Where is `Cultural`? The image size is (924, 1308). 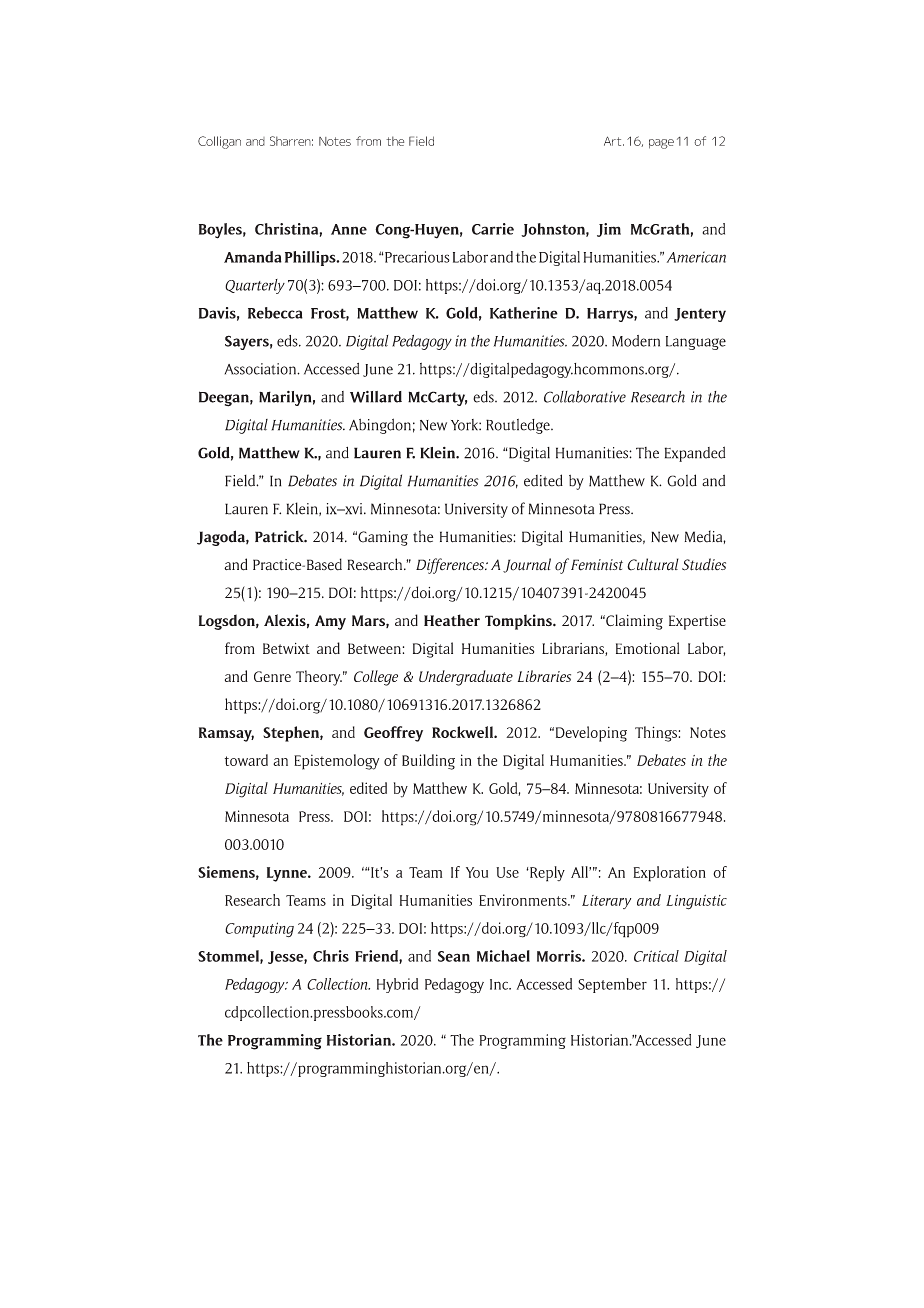
Cultural is located at coordinates (653, 564).
